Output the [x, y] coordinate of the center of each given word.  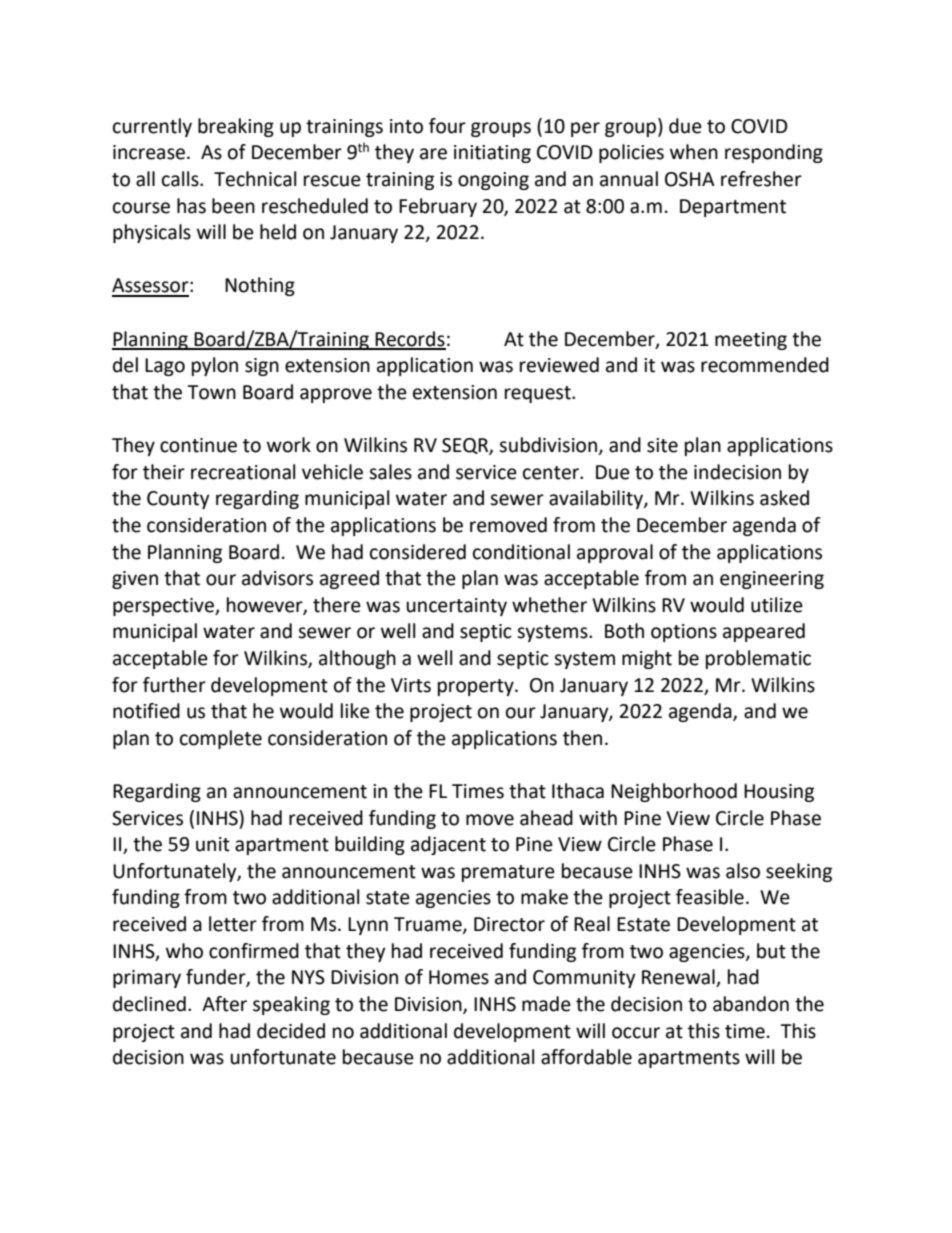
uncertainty [456, 607]
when [694, 152]
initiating [492, 154]
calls [181, 179]
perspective [164, 607]
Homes [459, 977]
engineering [772, 580]
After [224, 1004]
